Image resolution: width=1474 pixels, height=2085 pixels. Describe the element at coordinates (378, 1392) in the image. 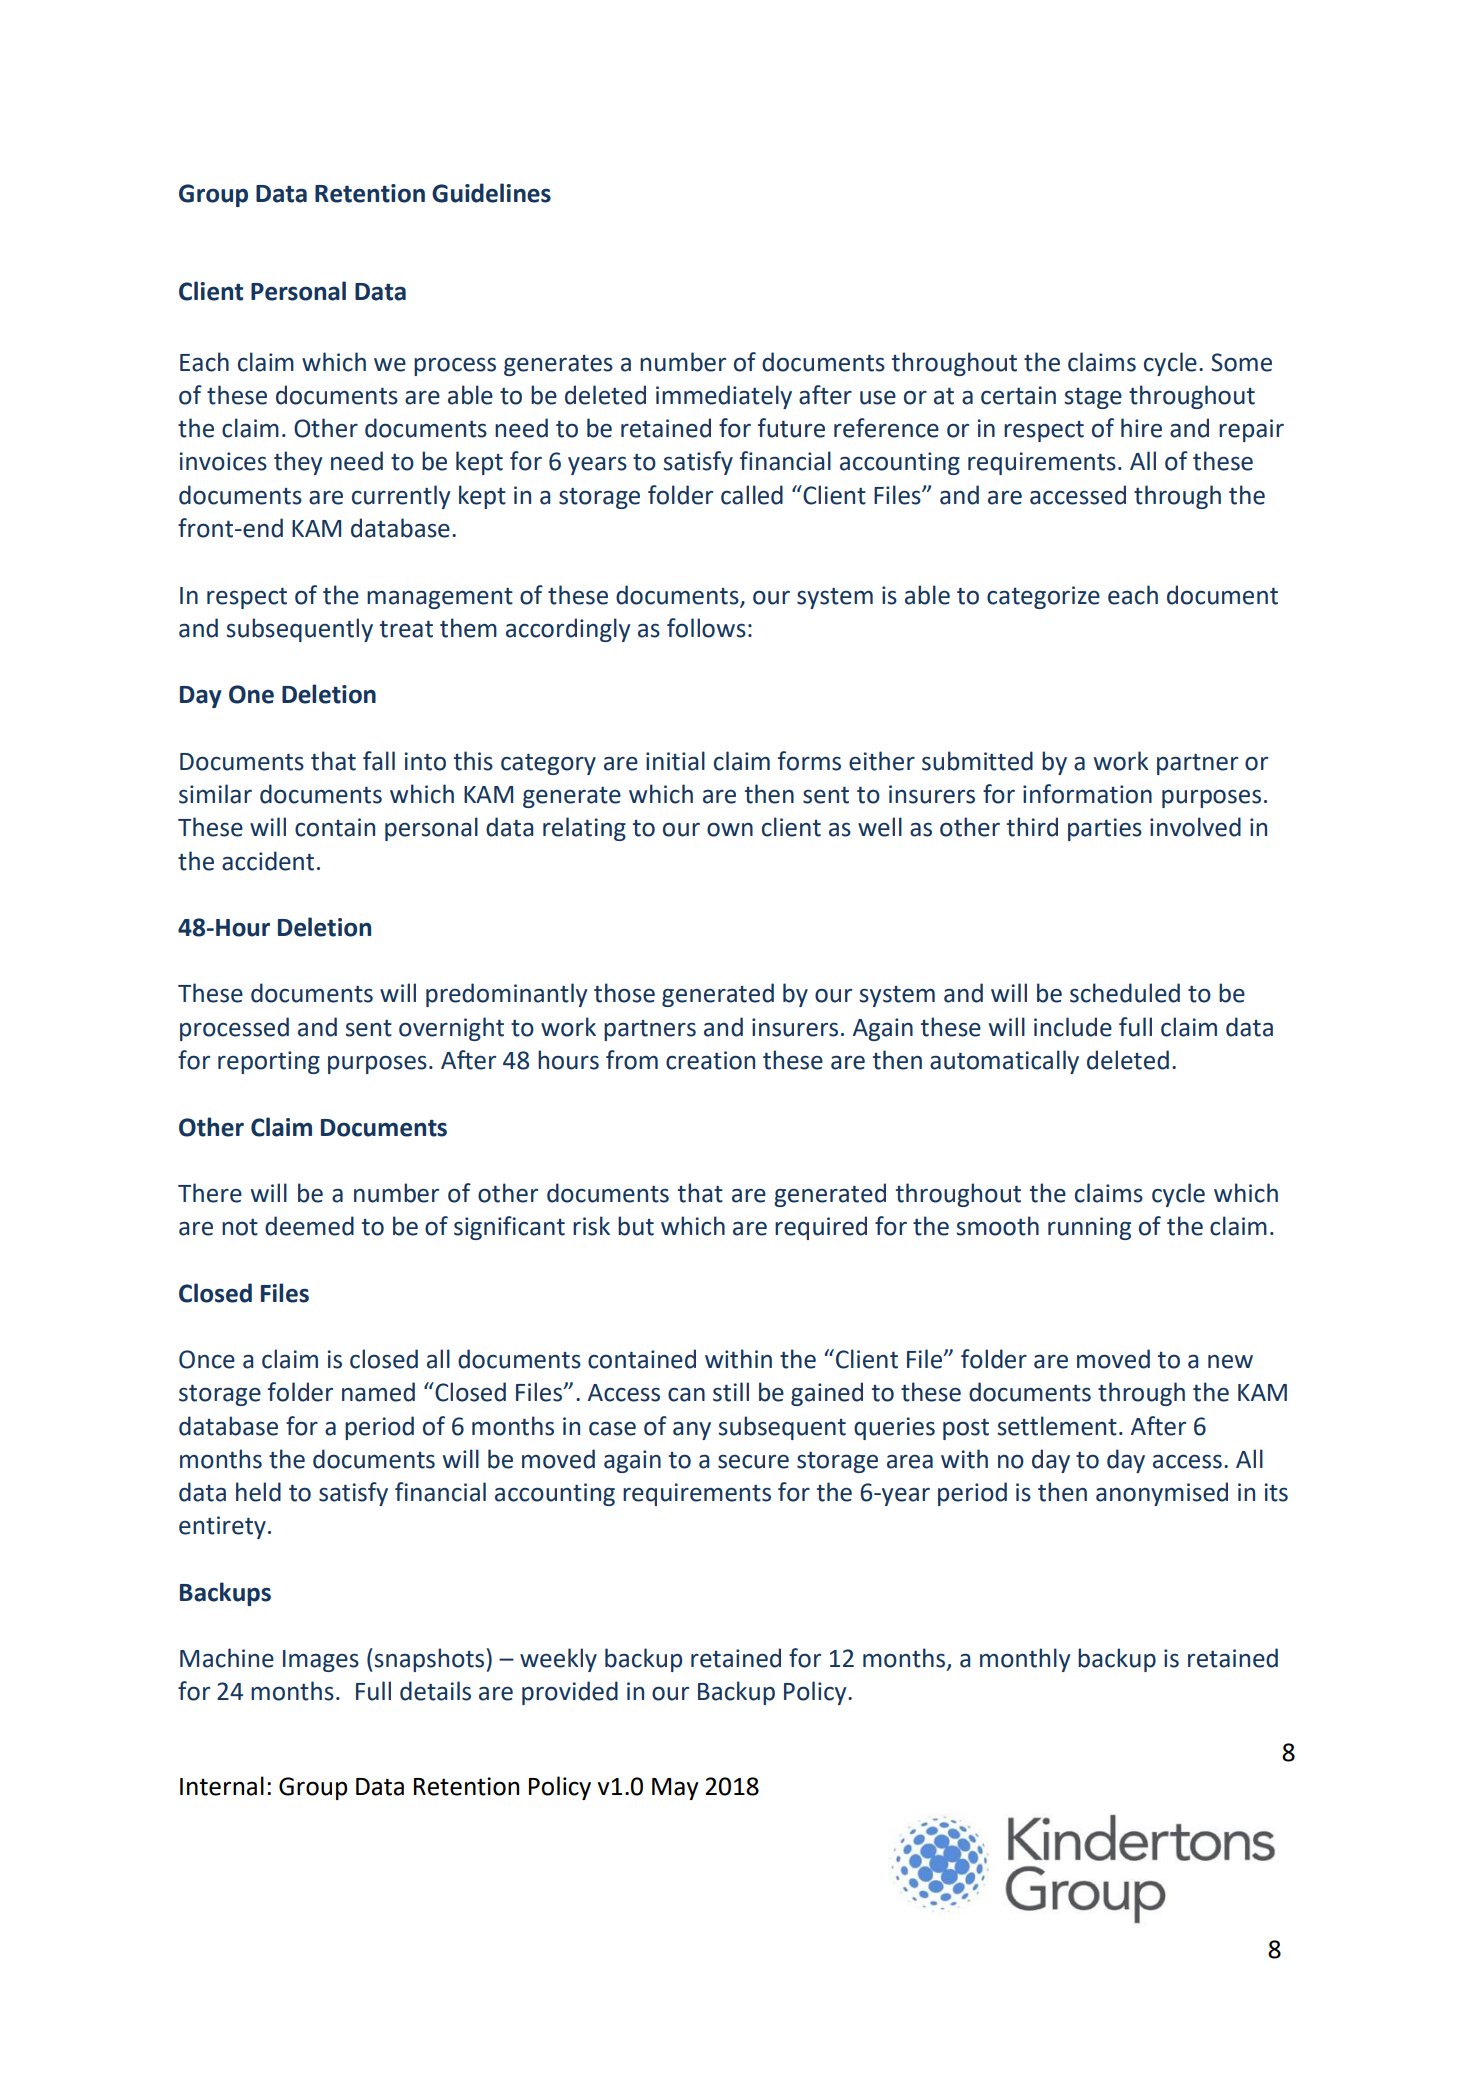

I see `named` at that location.
